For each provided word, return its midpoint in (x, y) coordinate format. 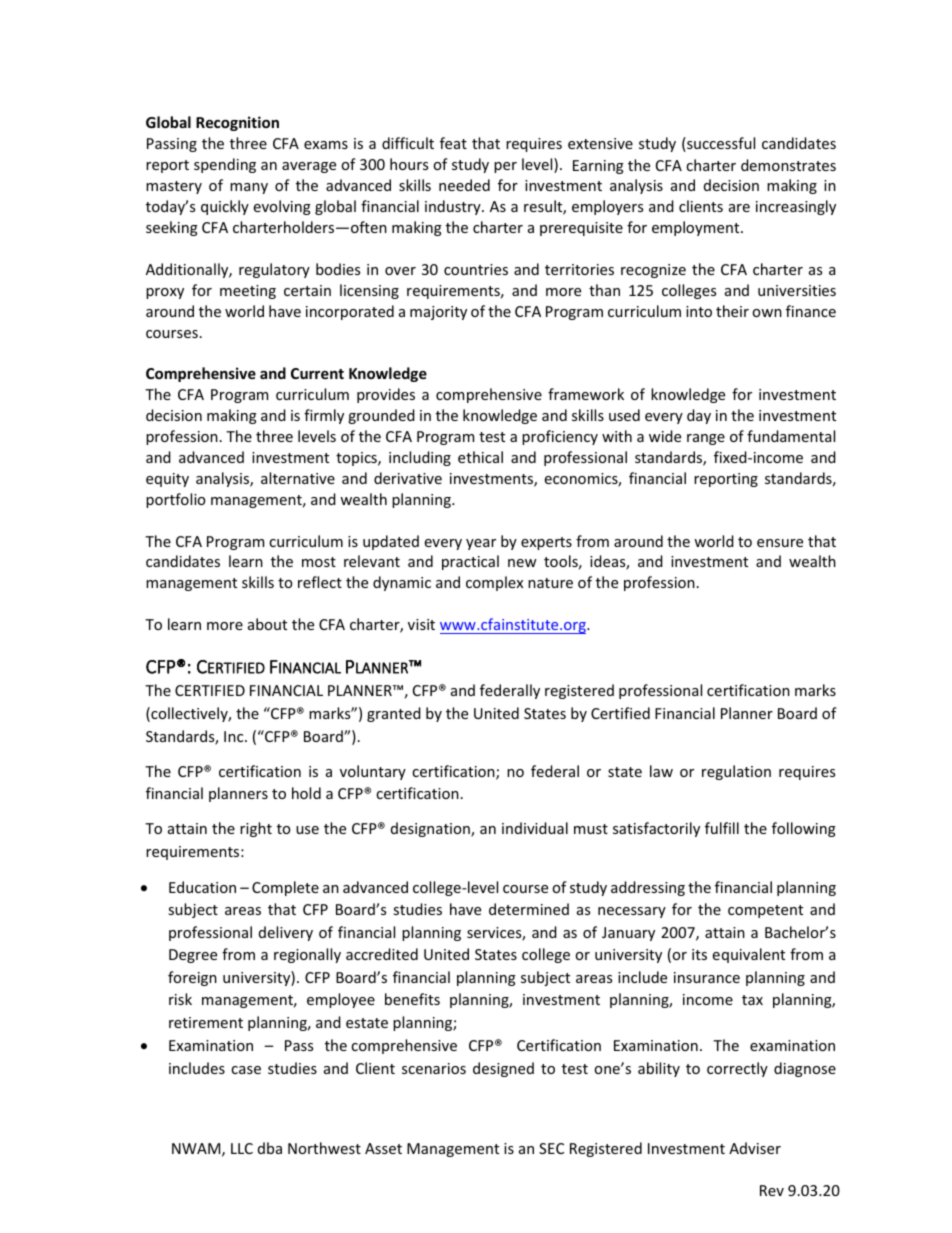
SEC (551, 1148)
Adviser (755, 1148)
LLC (242, 1148)
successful (720, 144)
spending (225, 165)
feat (453, 143)
